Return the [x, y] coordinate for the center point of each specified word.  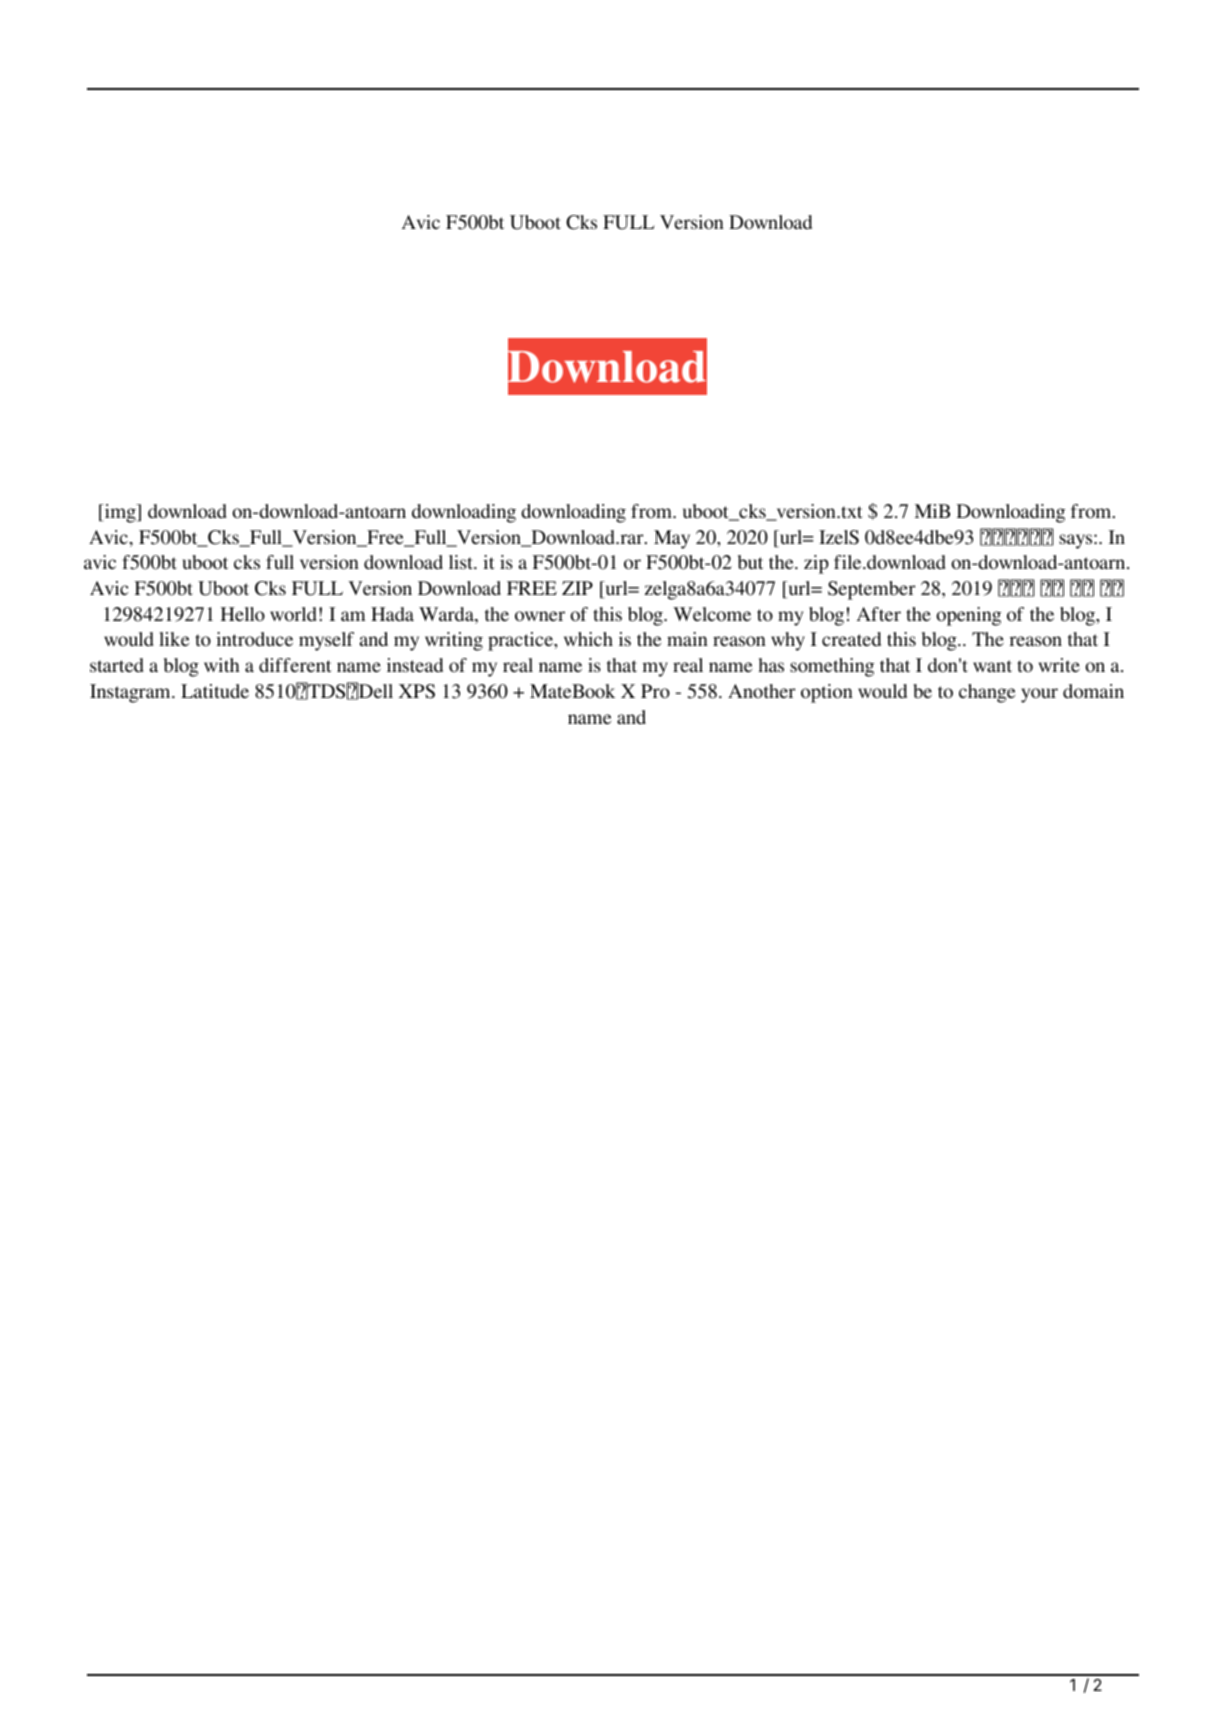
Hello [243, 614]
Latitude [215, 691]
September [871, 590]
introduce [254, 639]
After [878, 614]
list [462, 562]
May [672, 539]
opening [968, 616]
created [851, 639]
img [120, 513]
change [987, 693]
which [588, 639]
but [750, 562]
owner [540, 616]
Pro [655, 691]
